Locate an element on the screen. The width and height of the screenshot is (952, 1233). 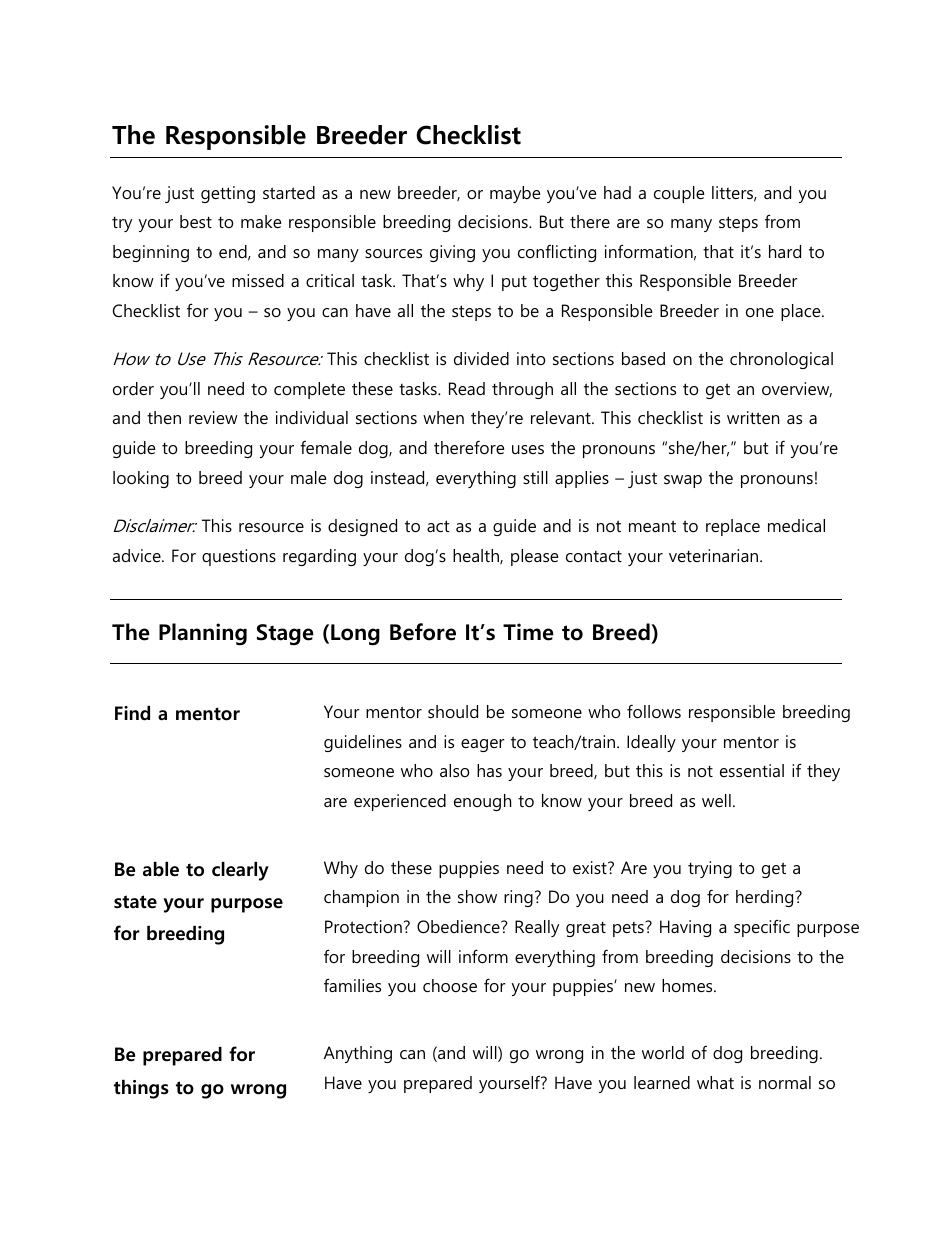
follows is located at coordinates (654, 711).
